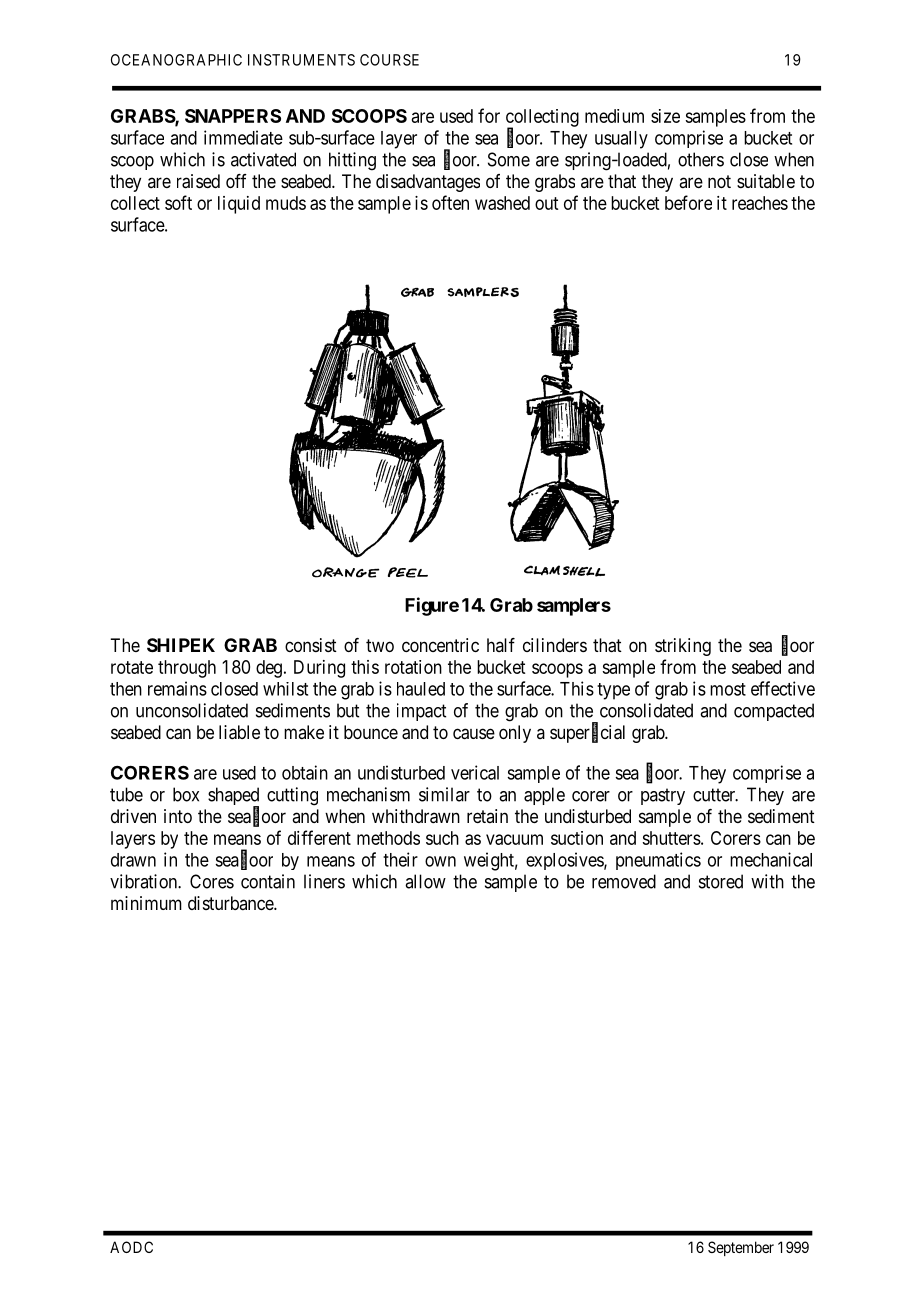 The height and width of the page is (1308, 924). I want to click on COURSE, so click(389, 60).
